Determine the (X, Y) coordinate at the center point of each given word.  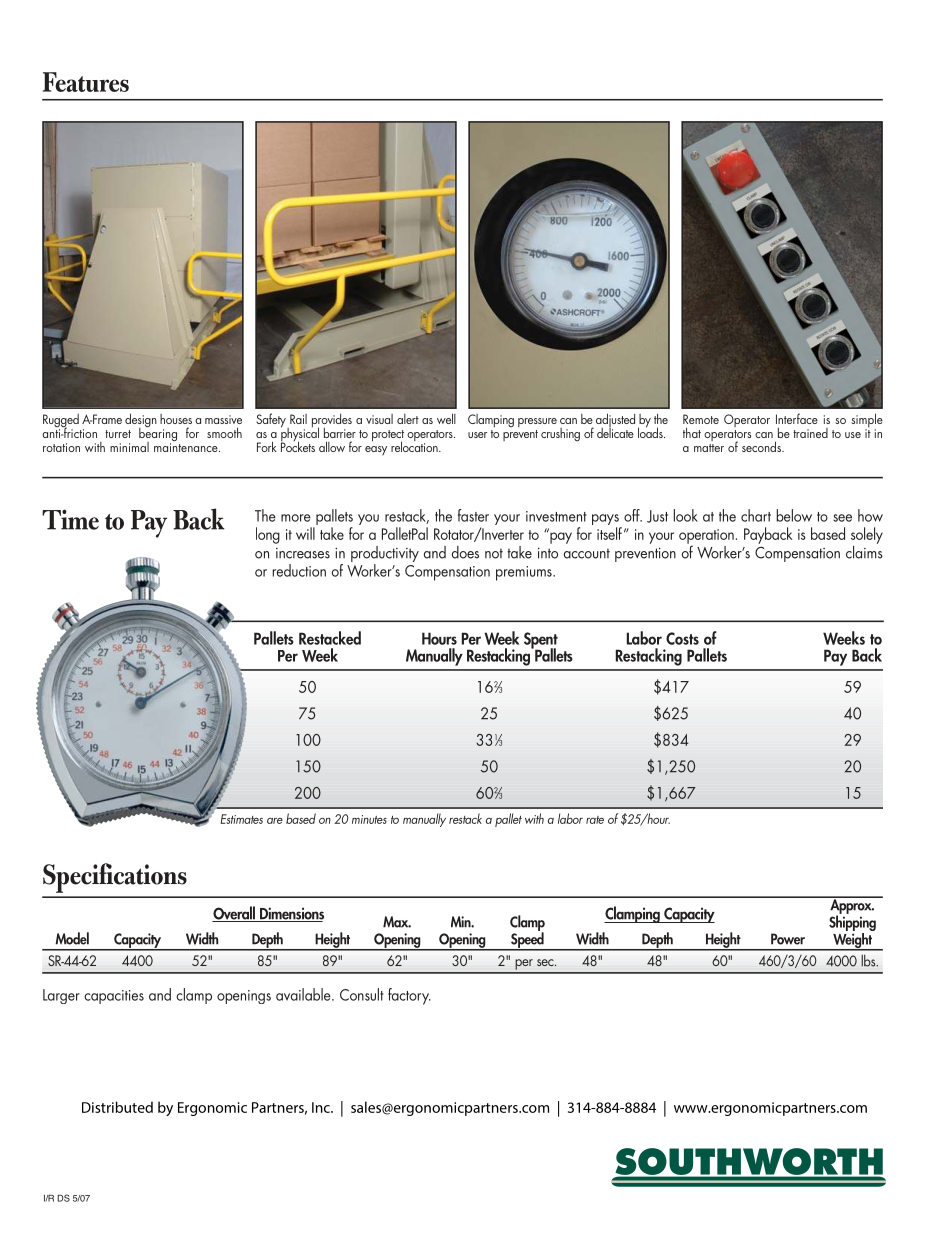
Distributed (117, 1107)
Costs (682, 638)
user (477, 435)
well (446, 418)
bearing (158, 434)
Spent (541, 641)
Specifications (115, 878)
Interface (797, 418)
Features (86, 82)
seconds (762, 446)
